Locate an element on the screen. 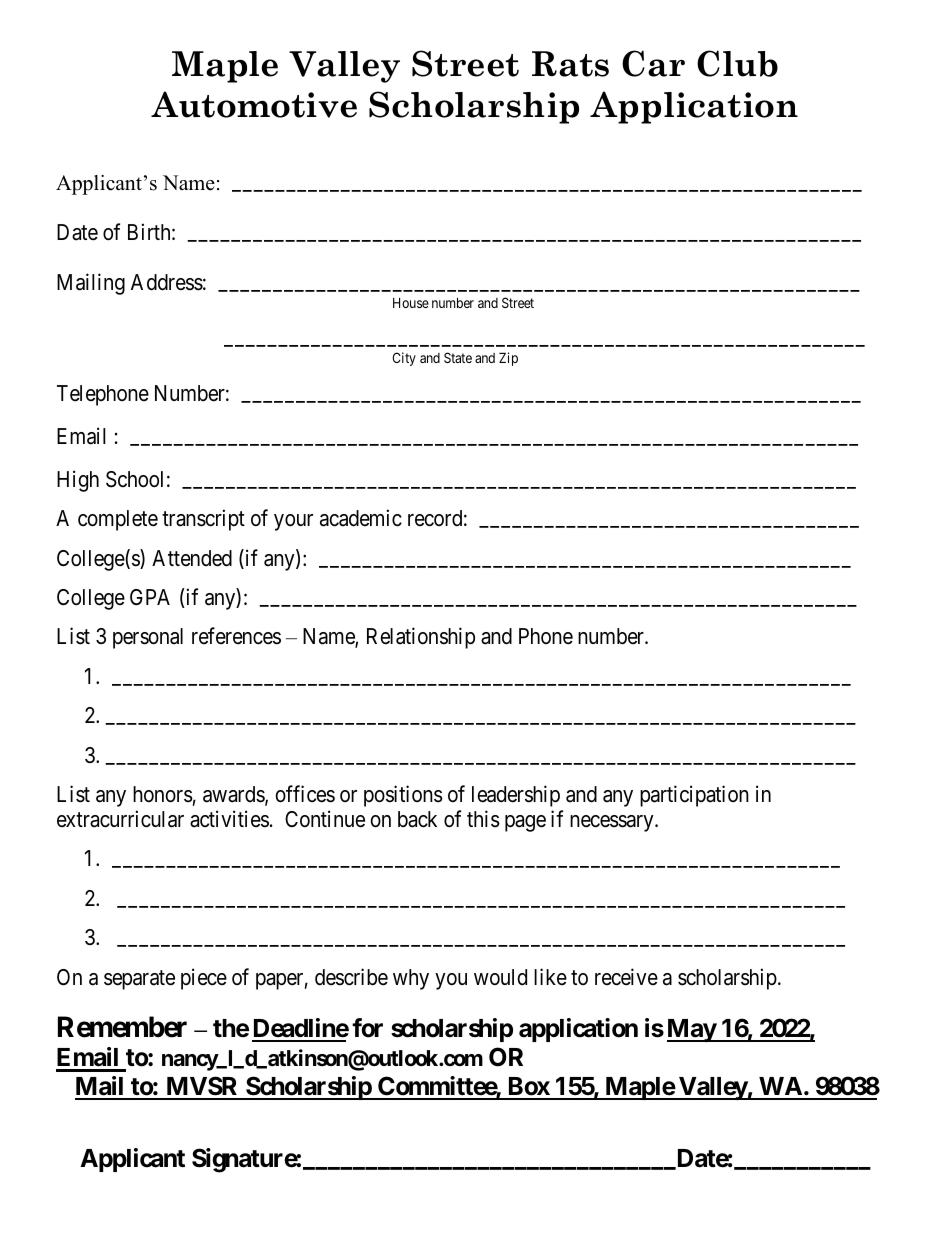 The image size is (952, 1233). Car is located at coordinates (653, 63).
